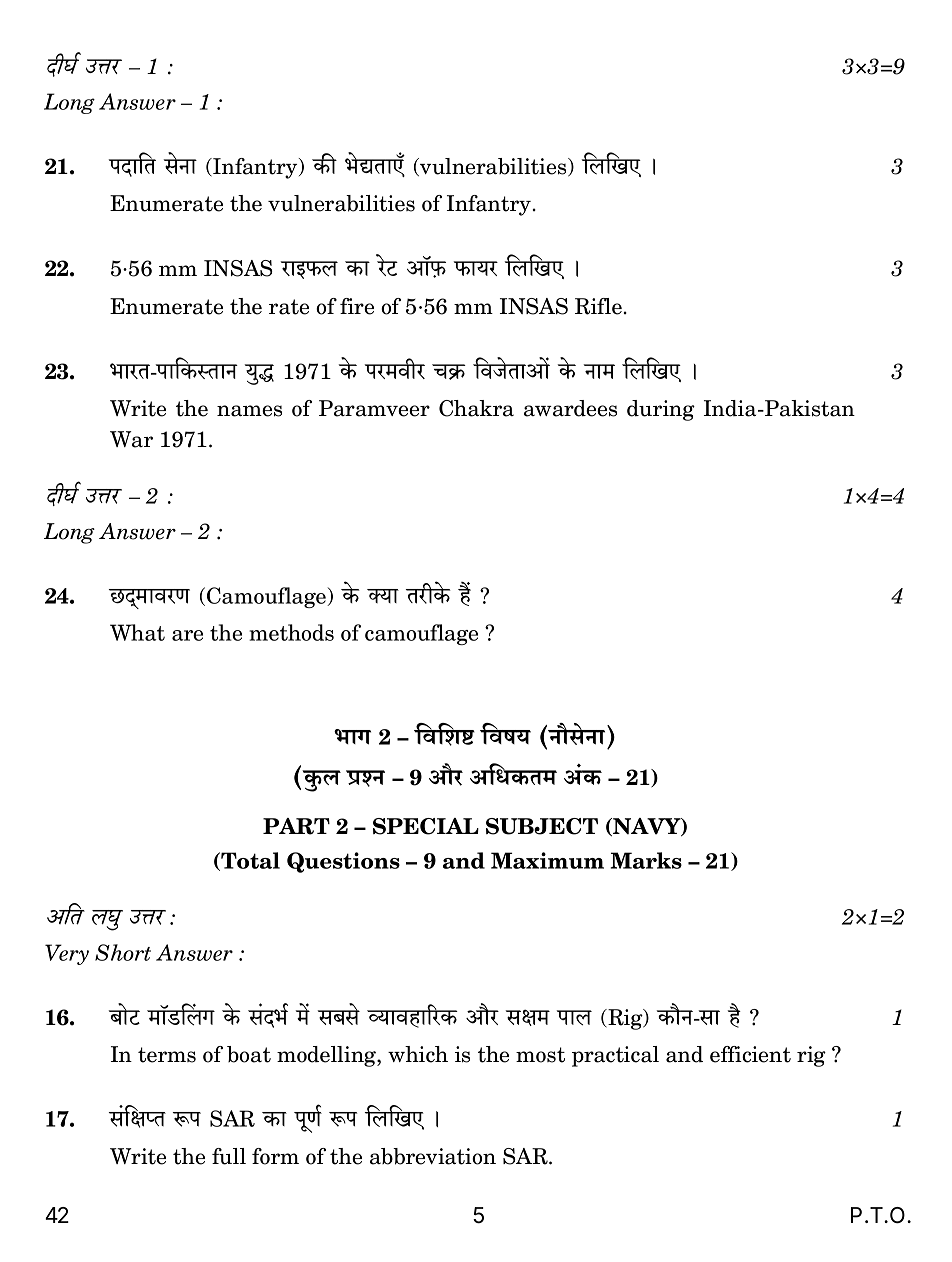  Describe the element at coordinates (229, 1156) in the screenshot. I see `full` at that location.
